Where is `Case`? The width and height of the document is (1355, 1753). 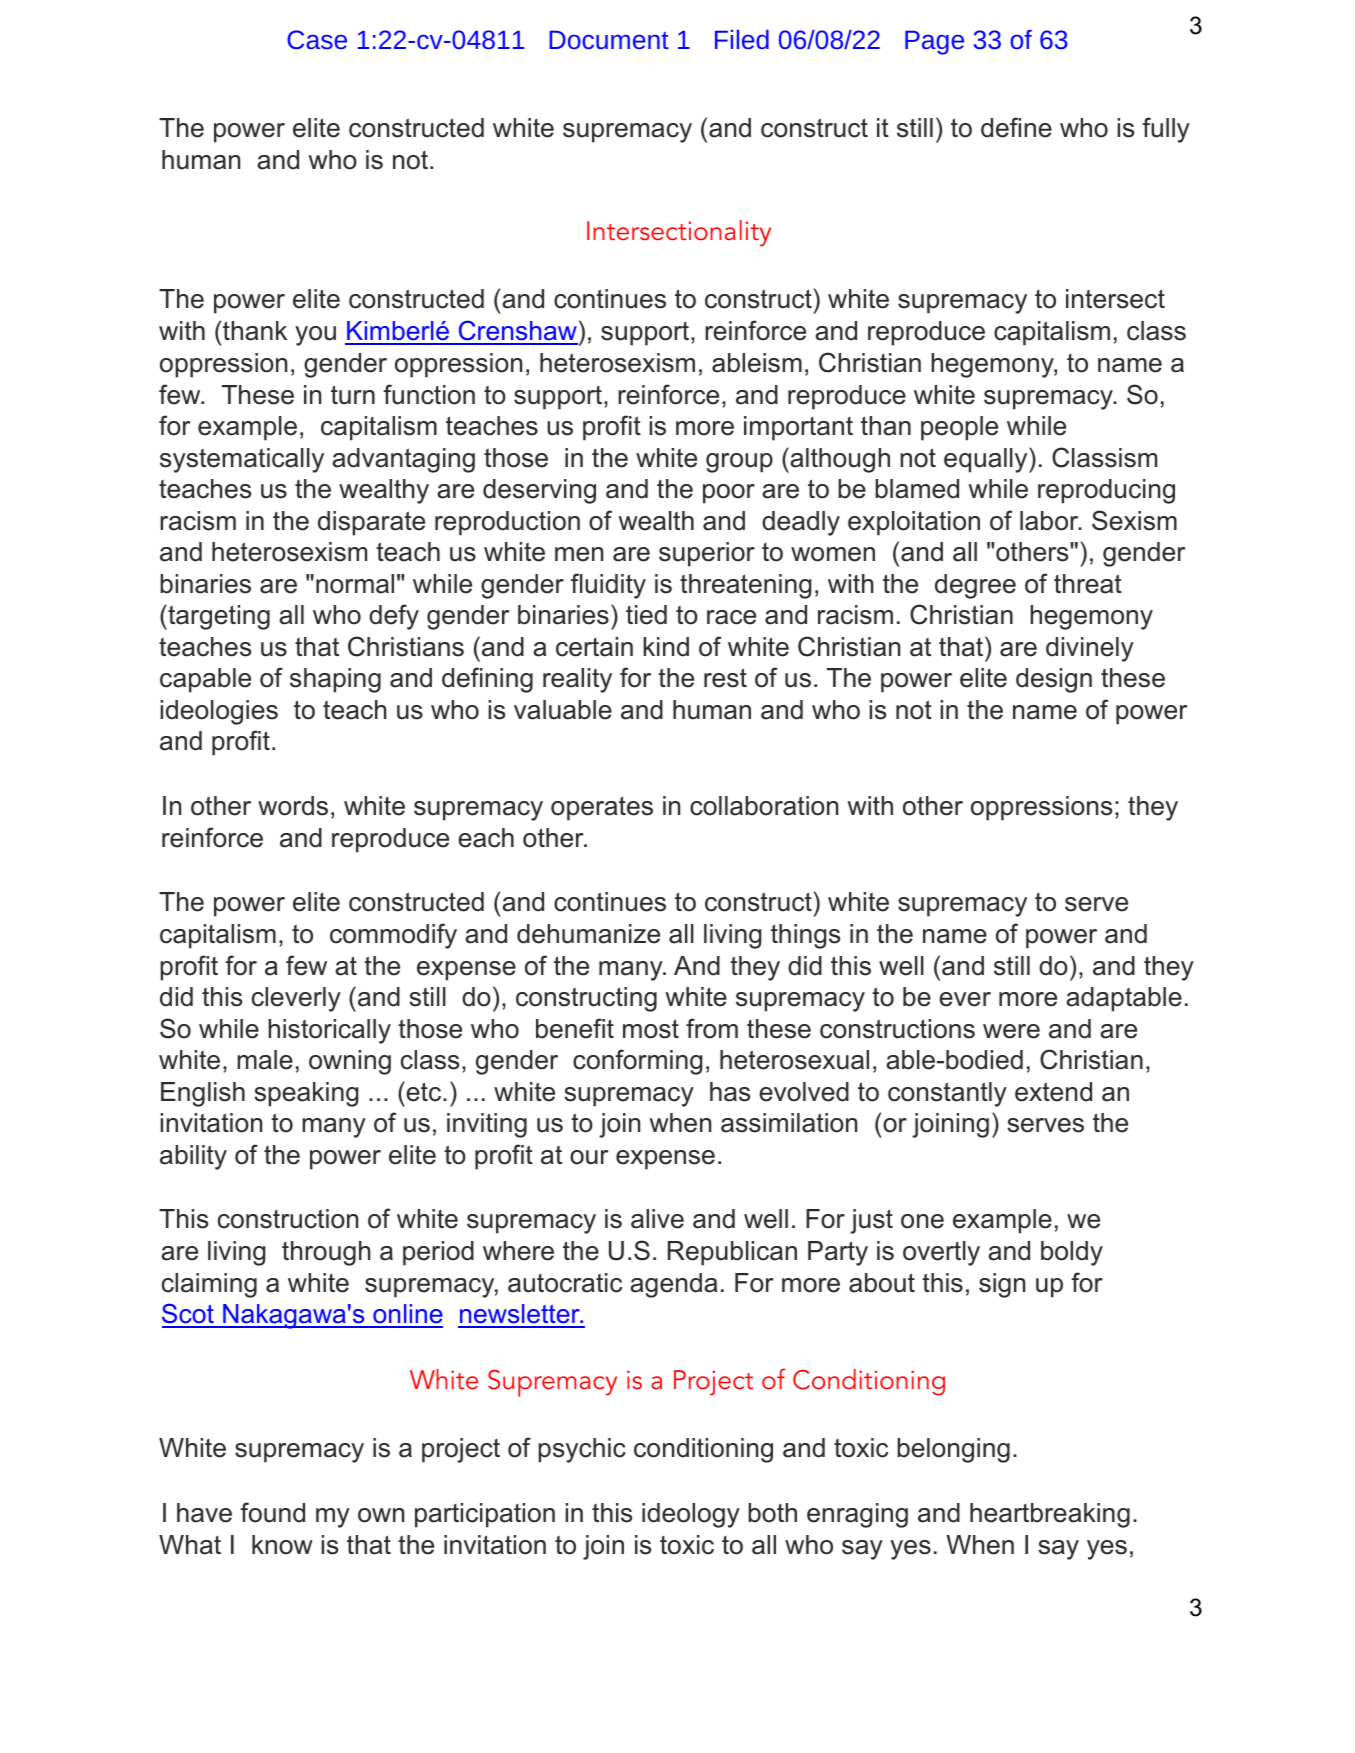 Case is located at coordinates (317, 39).
